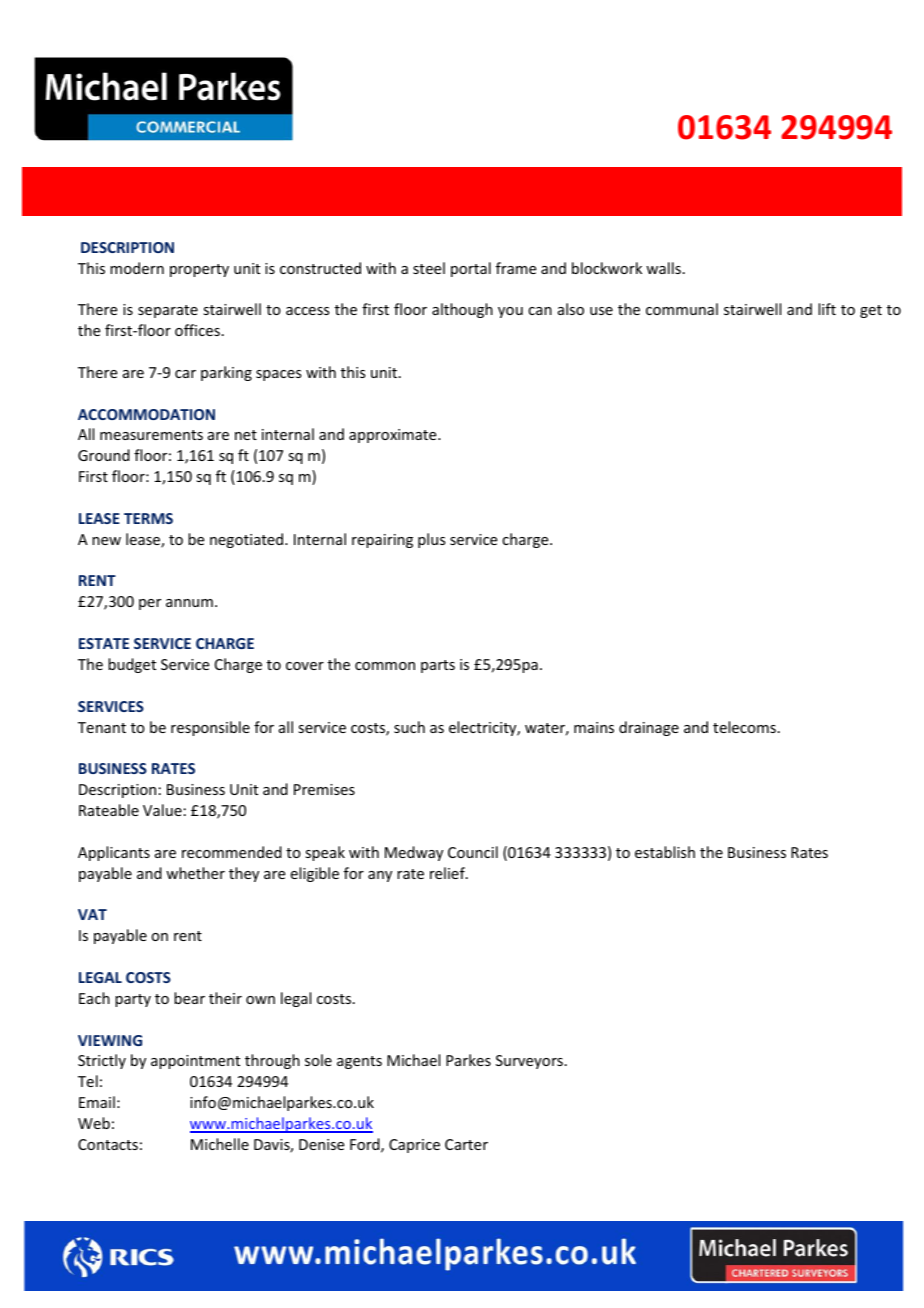  I want to click on property, so click(199, 270).
